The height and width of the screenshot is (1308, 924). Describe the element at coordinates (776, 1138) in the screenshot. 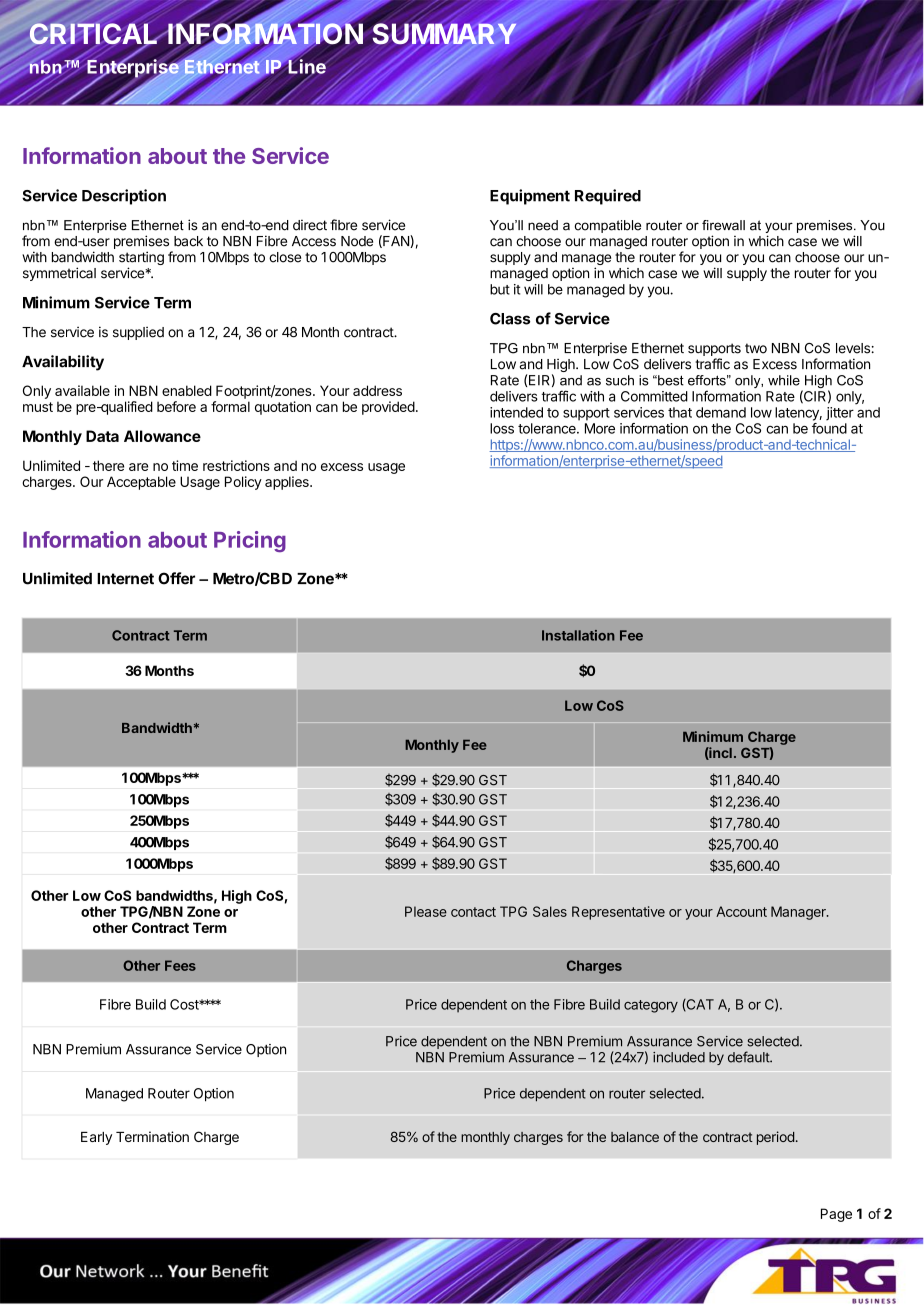

I see `period` at that location.
